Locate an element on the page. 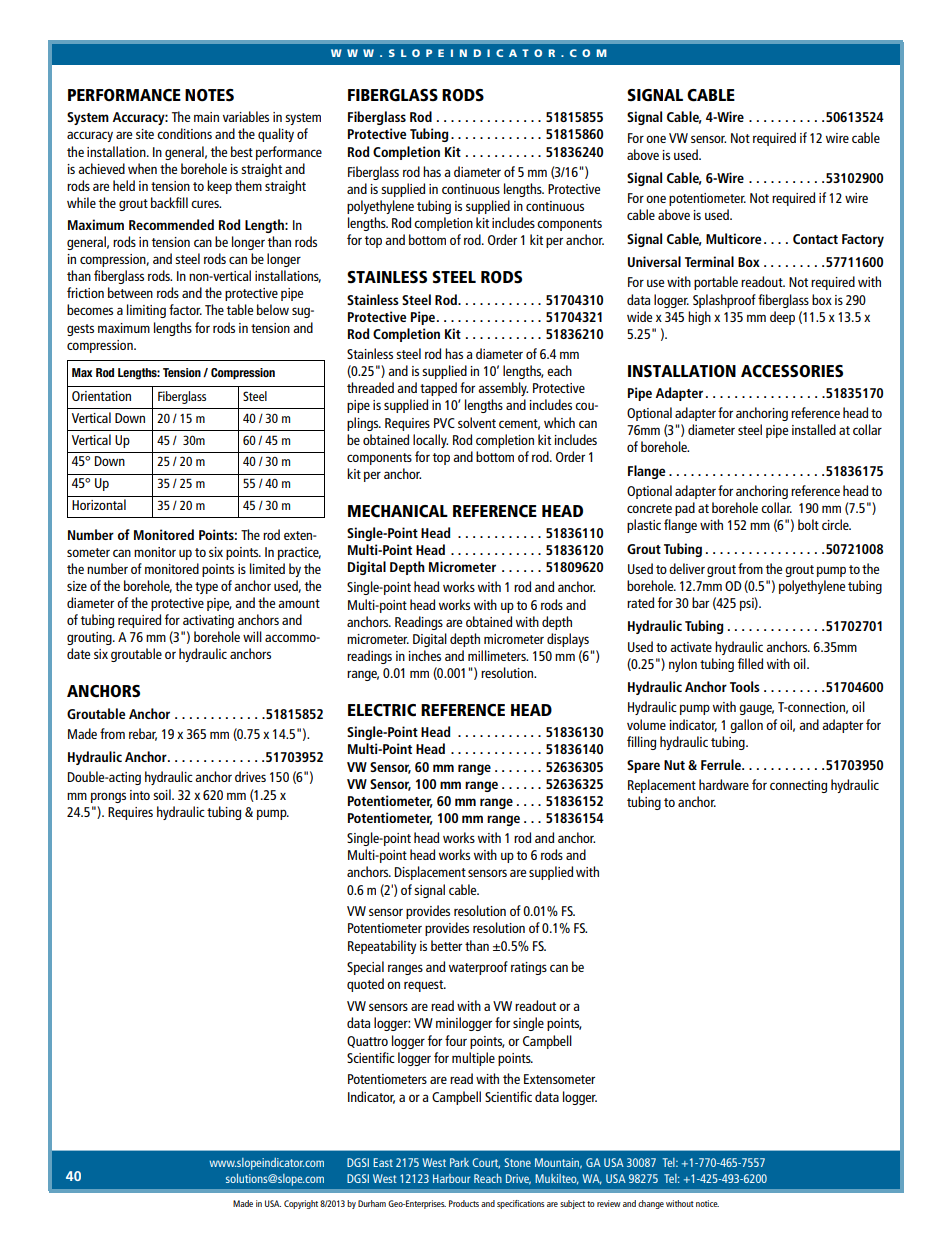  inches is located at coordinates (424, 655).
